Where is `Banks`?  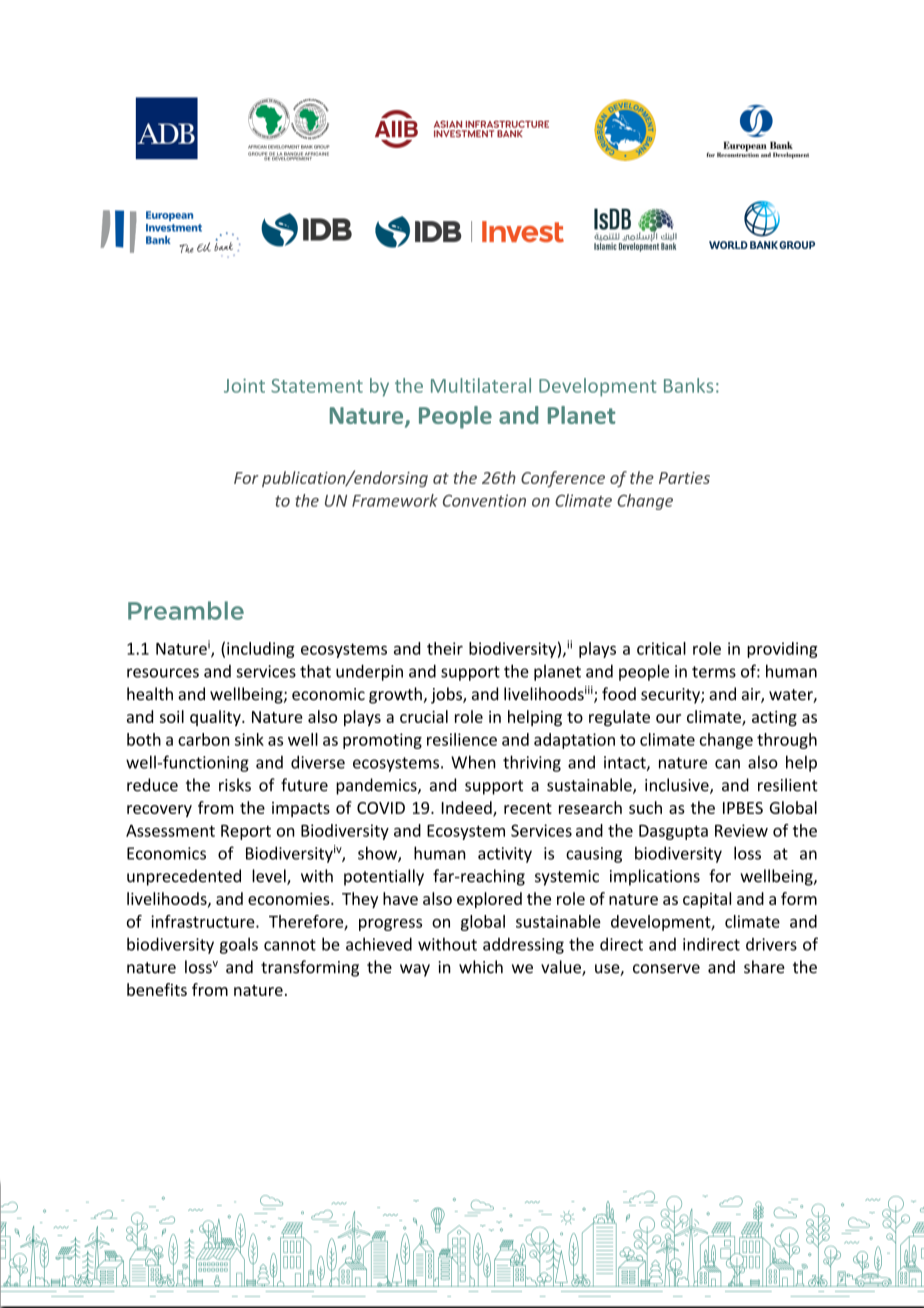
Banks is located at coordinates (688, 385).
